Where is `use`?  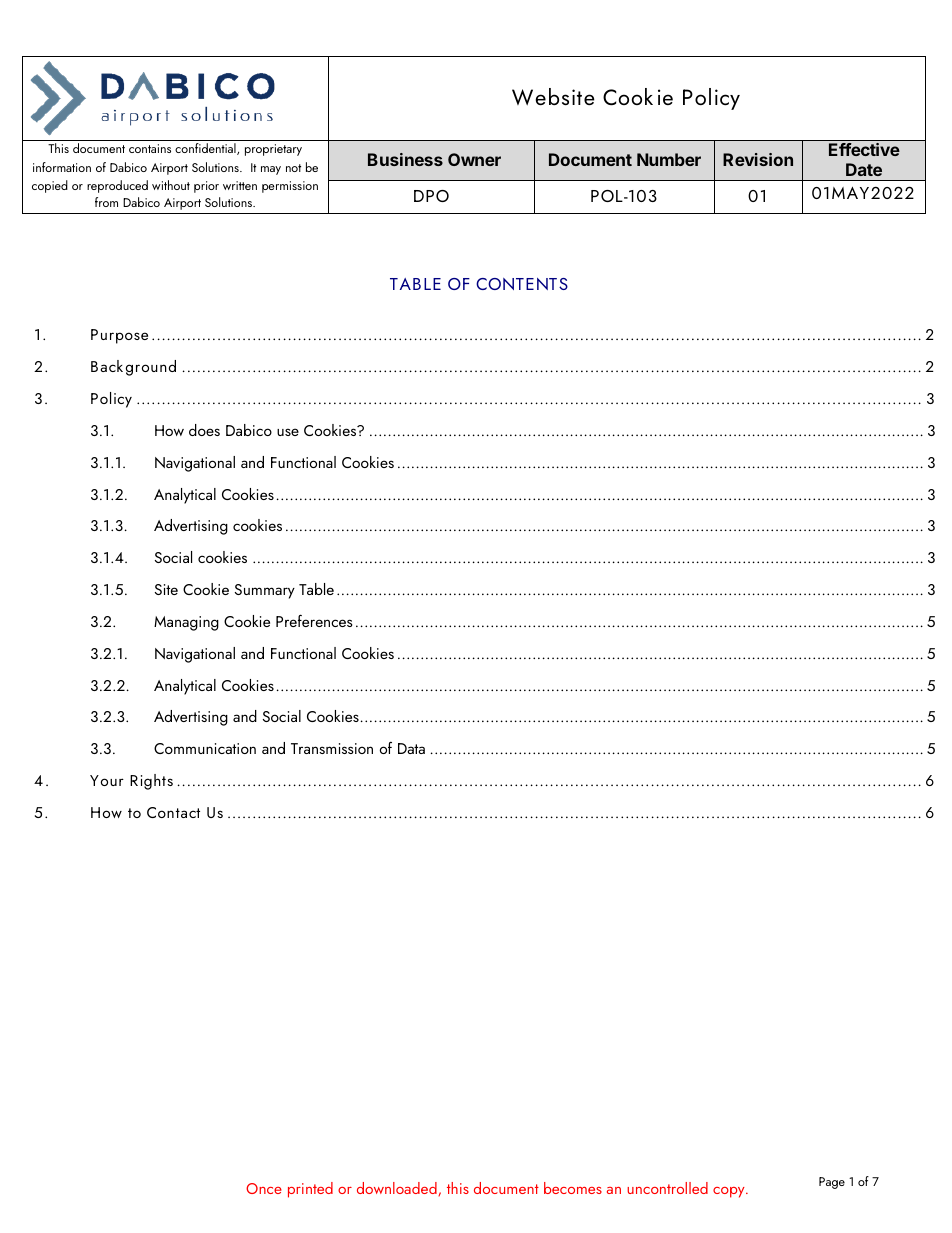
use is located at coordinates (288, 432).
